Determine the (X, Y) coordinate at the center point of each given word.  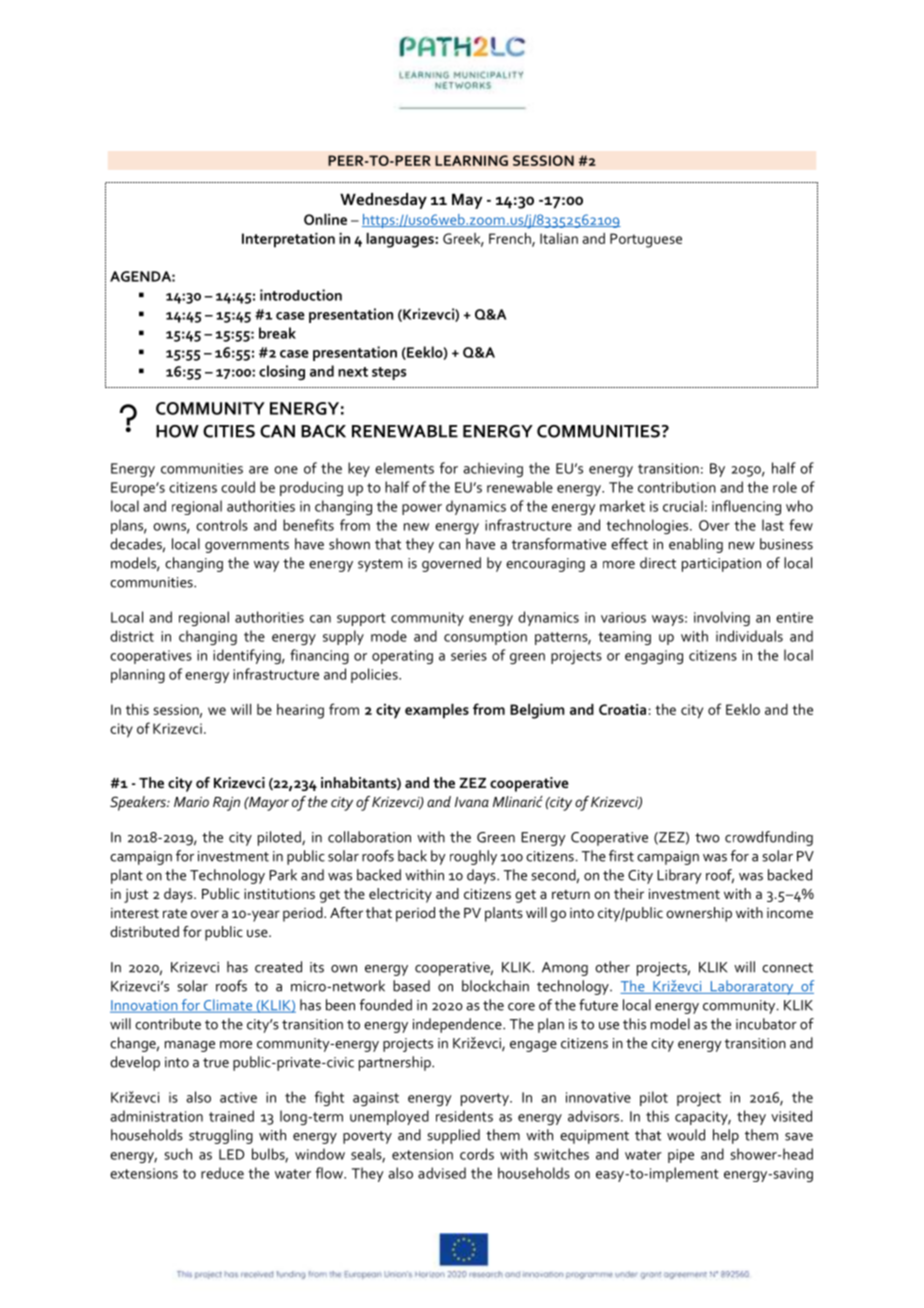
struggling (221, 1136)
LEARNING (471, 160)
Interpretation (288, 240)
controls (222, 525)
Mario (191, 802)
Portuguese (646, 240)
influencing (746, 507)
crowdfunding (769, 838)
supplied (453, 1136)
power (422, 509)
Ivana (472, 802)
